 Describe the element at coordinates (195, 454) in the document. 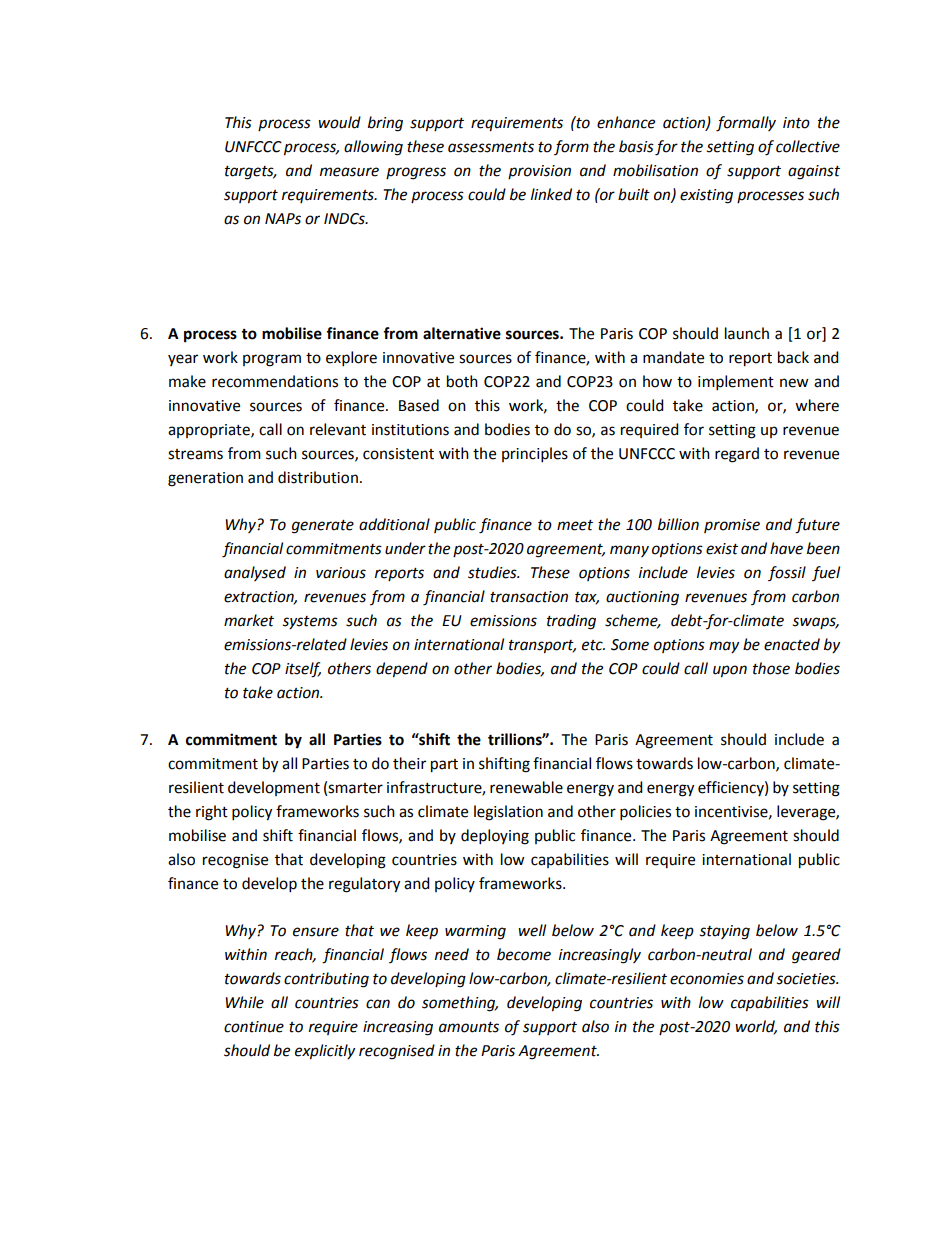

I see `streams` at that location.
